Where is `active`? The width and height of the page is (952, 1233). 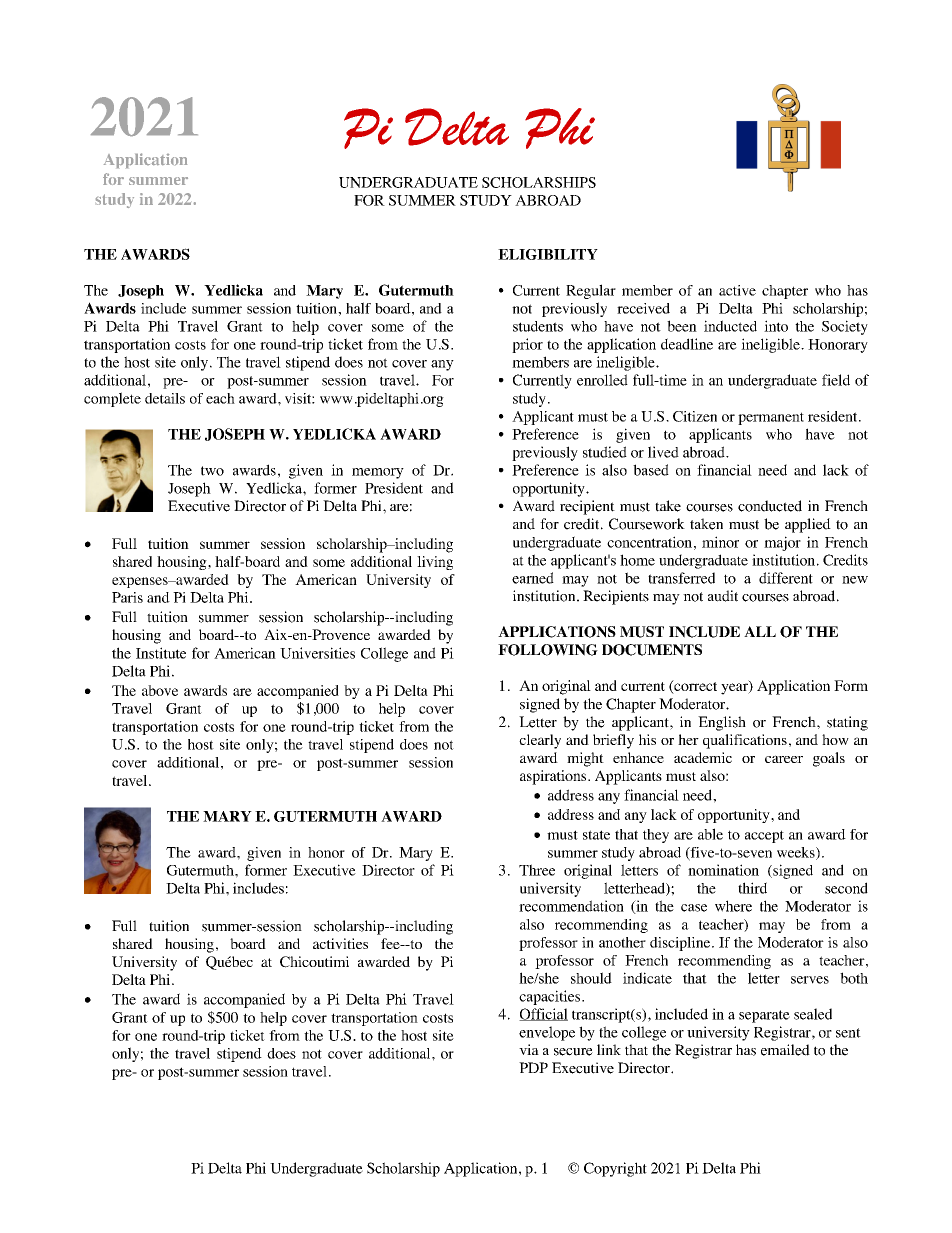 active is located at coordinates (737, 290).
